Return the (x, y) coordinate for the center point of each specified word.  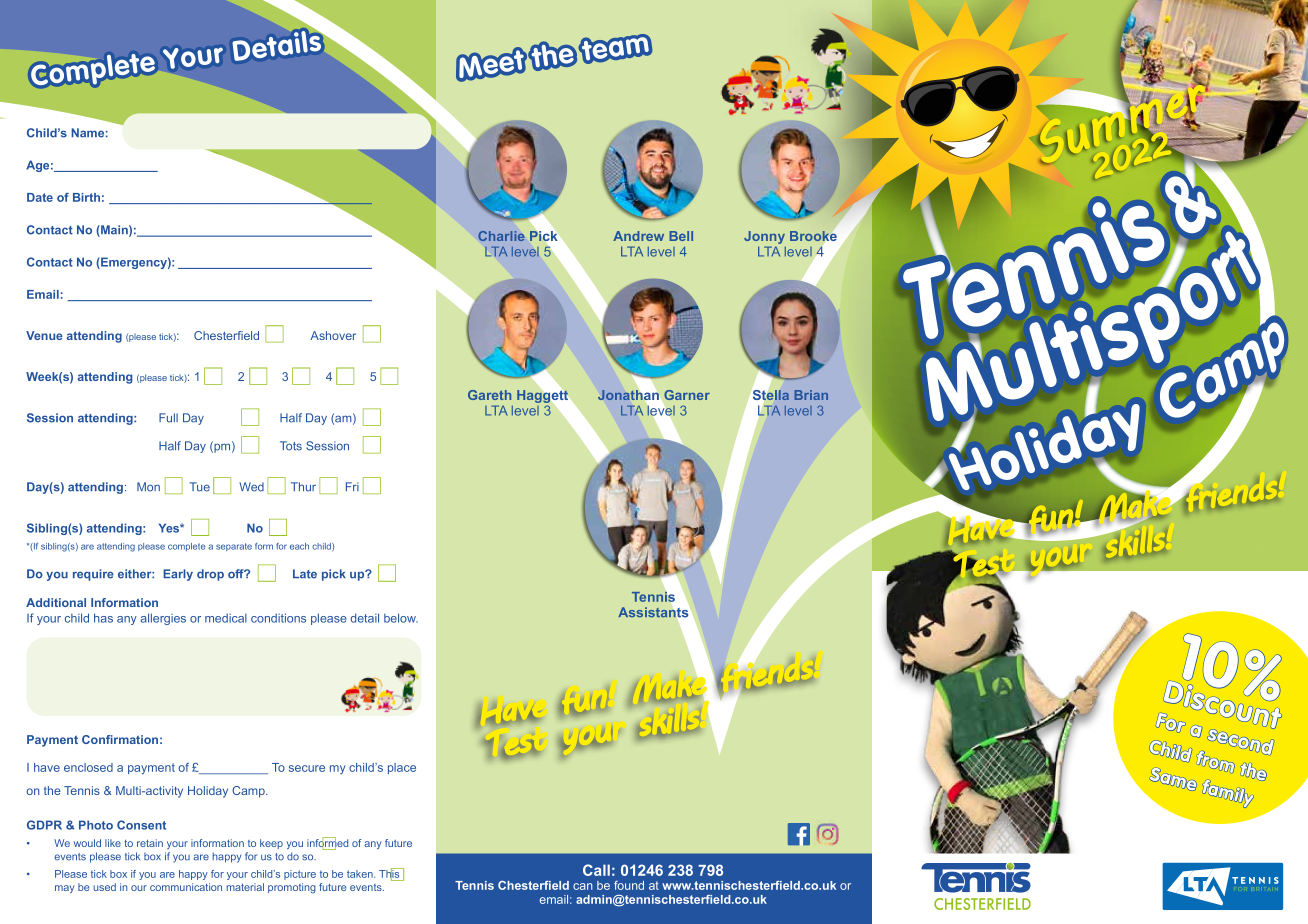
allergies (163, 619)
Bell (681, 236)
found (629, 885)
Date (40, 197)
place (402, 768)
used (104, 887)
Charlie (501, 236)
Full (168, 418)
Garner (687, 395)
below (401, 618)
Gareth (489, 395)
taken (361, 874)
